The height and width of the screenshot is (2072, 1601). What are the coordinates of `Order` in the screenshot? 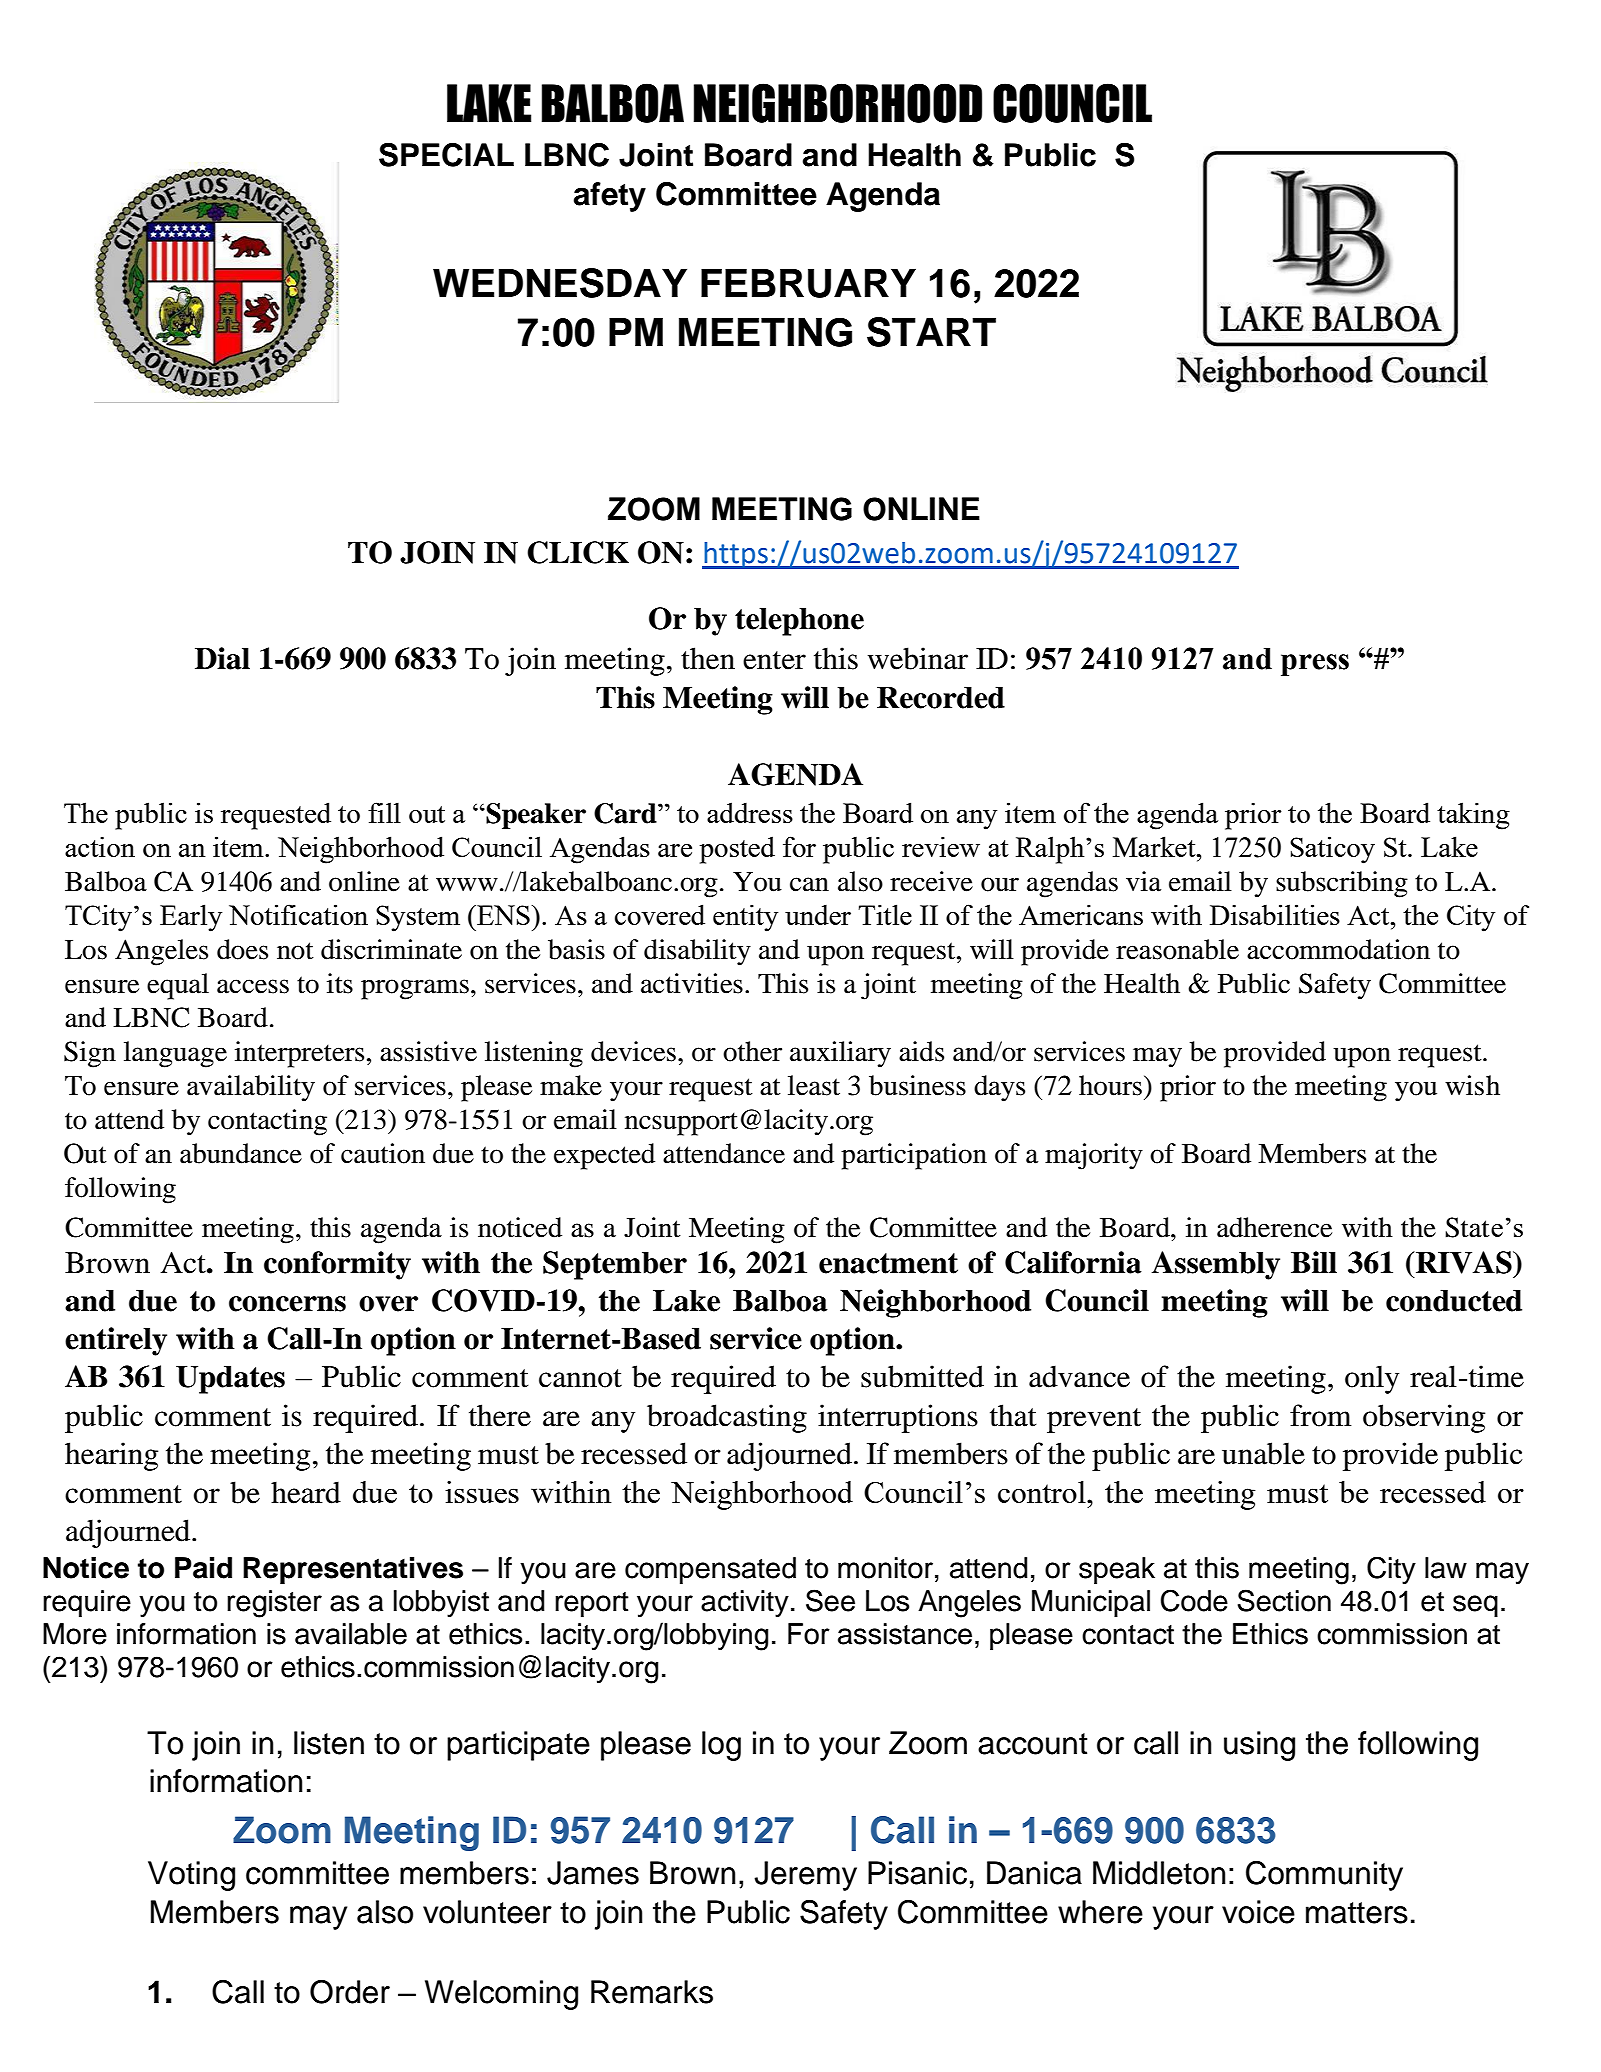 It's located at (350, 1992).
